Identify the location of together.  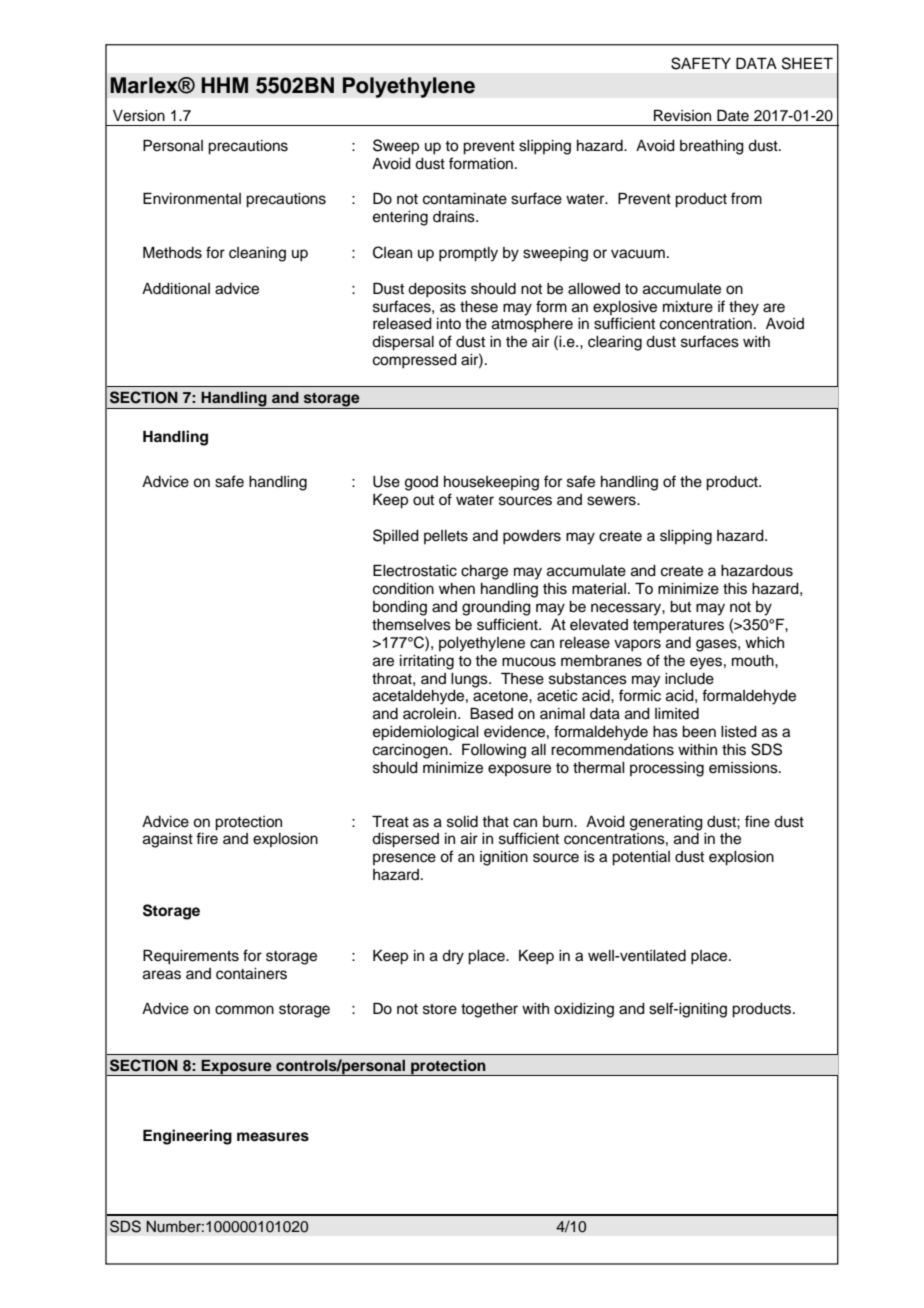
(489, 1010).
